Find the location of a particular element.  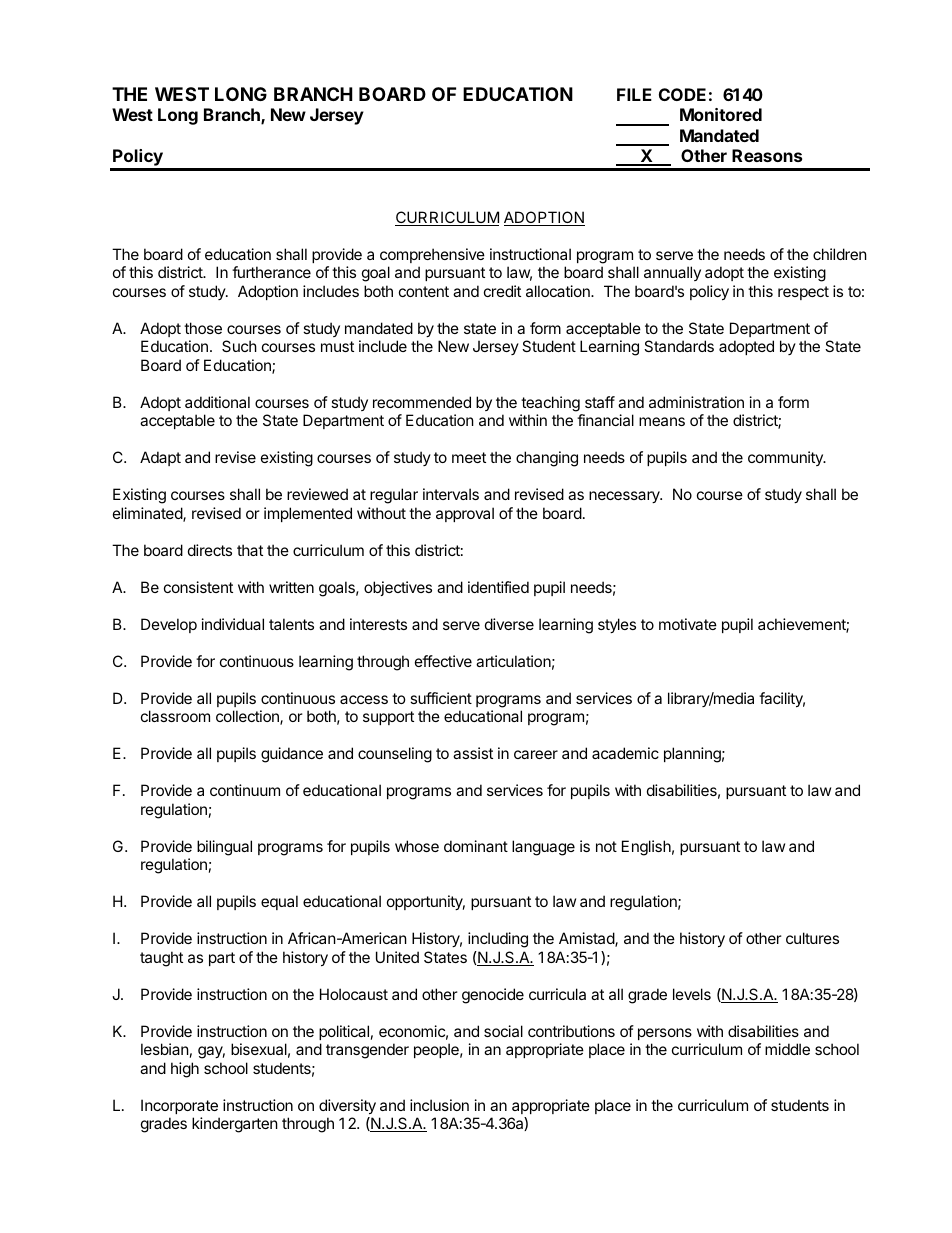

furtherance is located at coordinates (271, 272).
